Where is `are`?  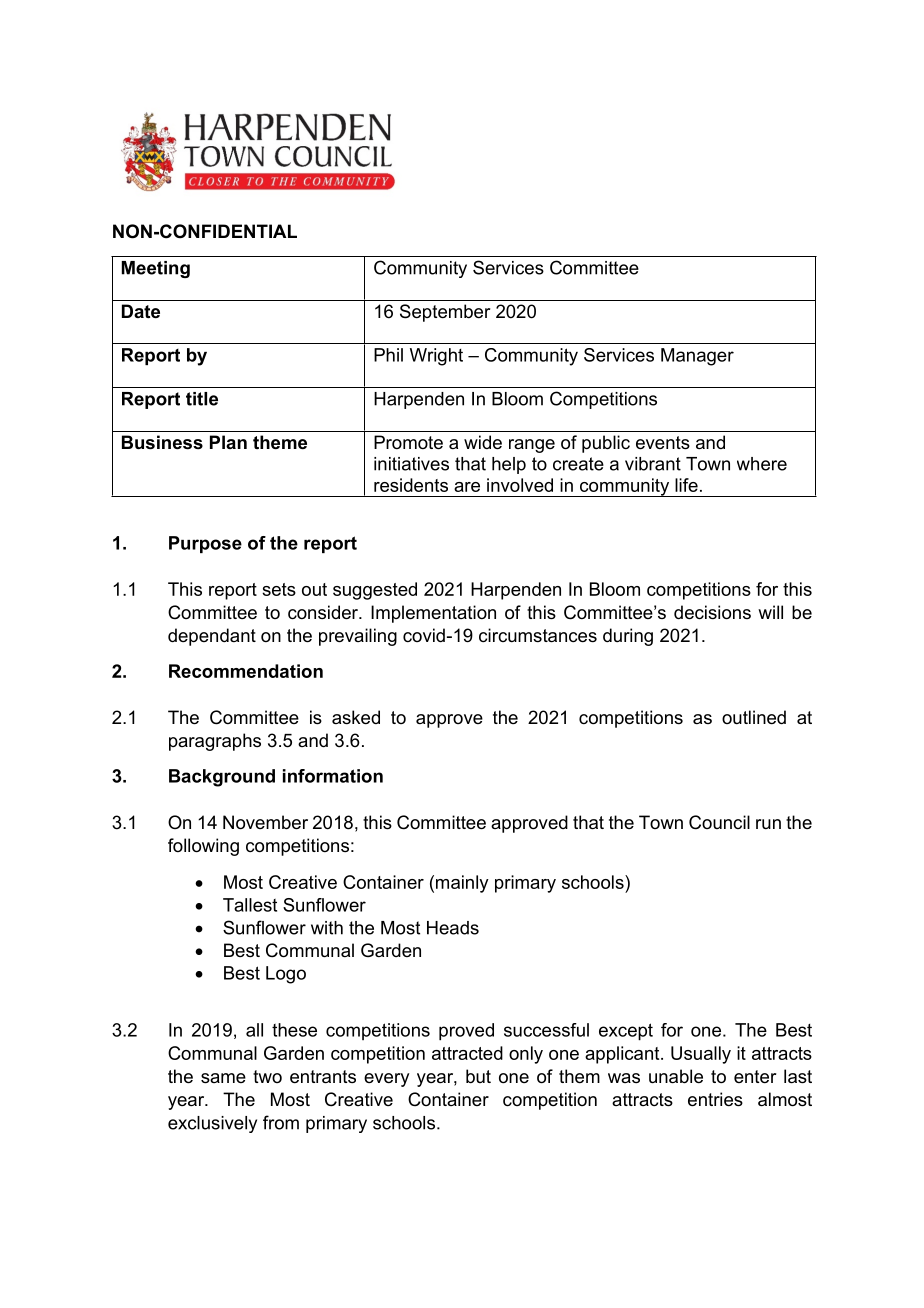 are is located at coordinates (467, 487).
